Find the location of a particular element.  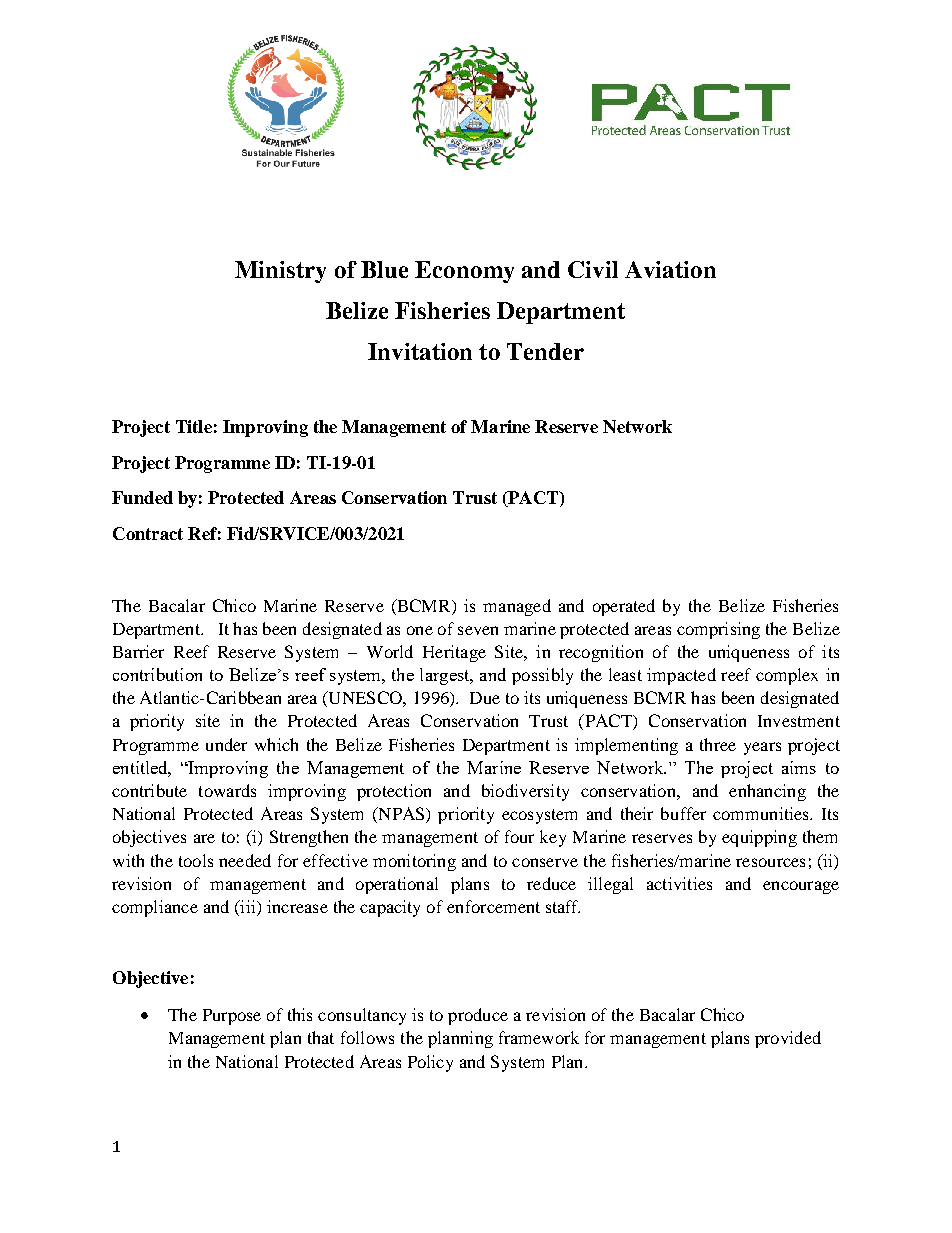

Economy is located at coordinates (464, 272).
